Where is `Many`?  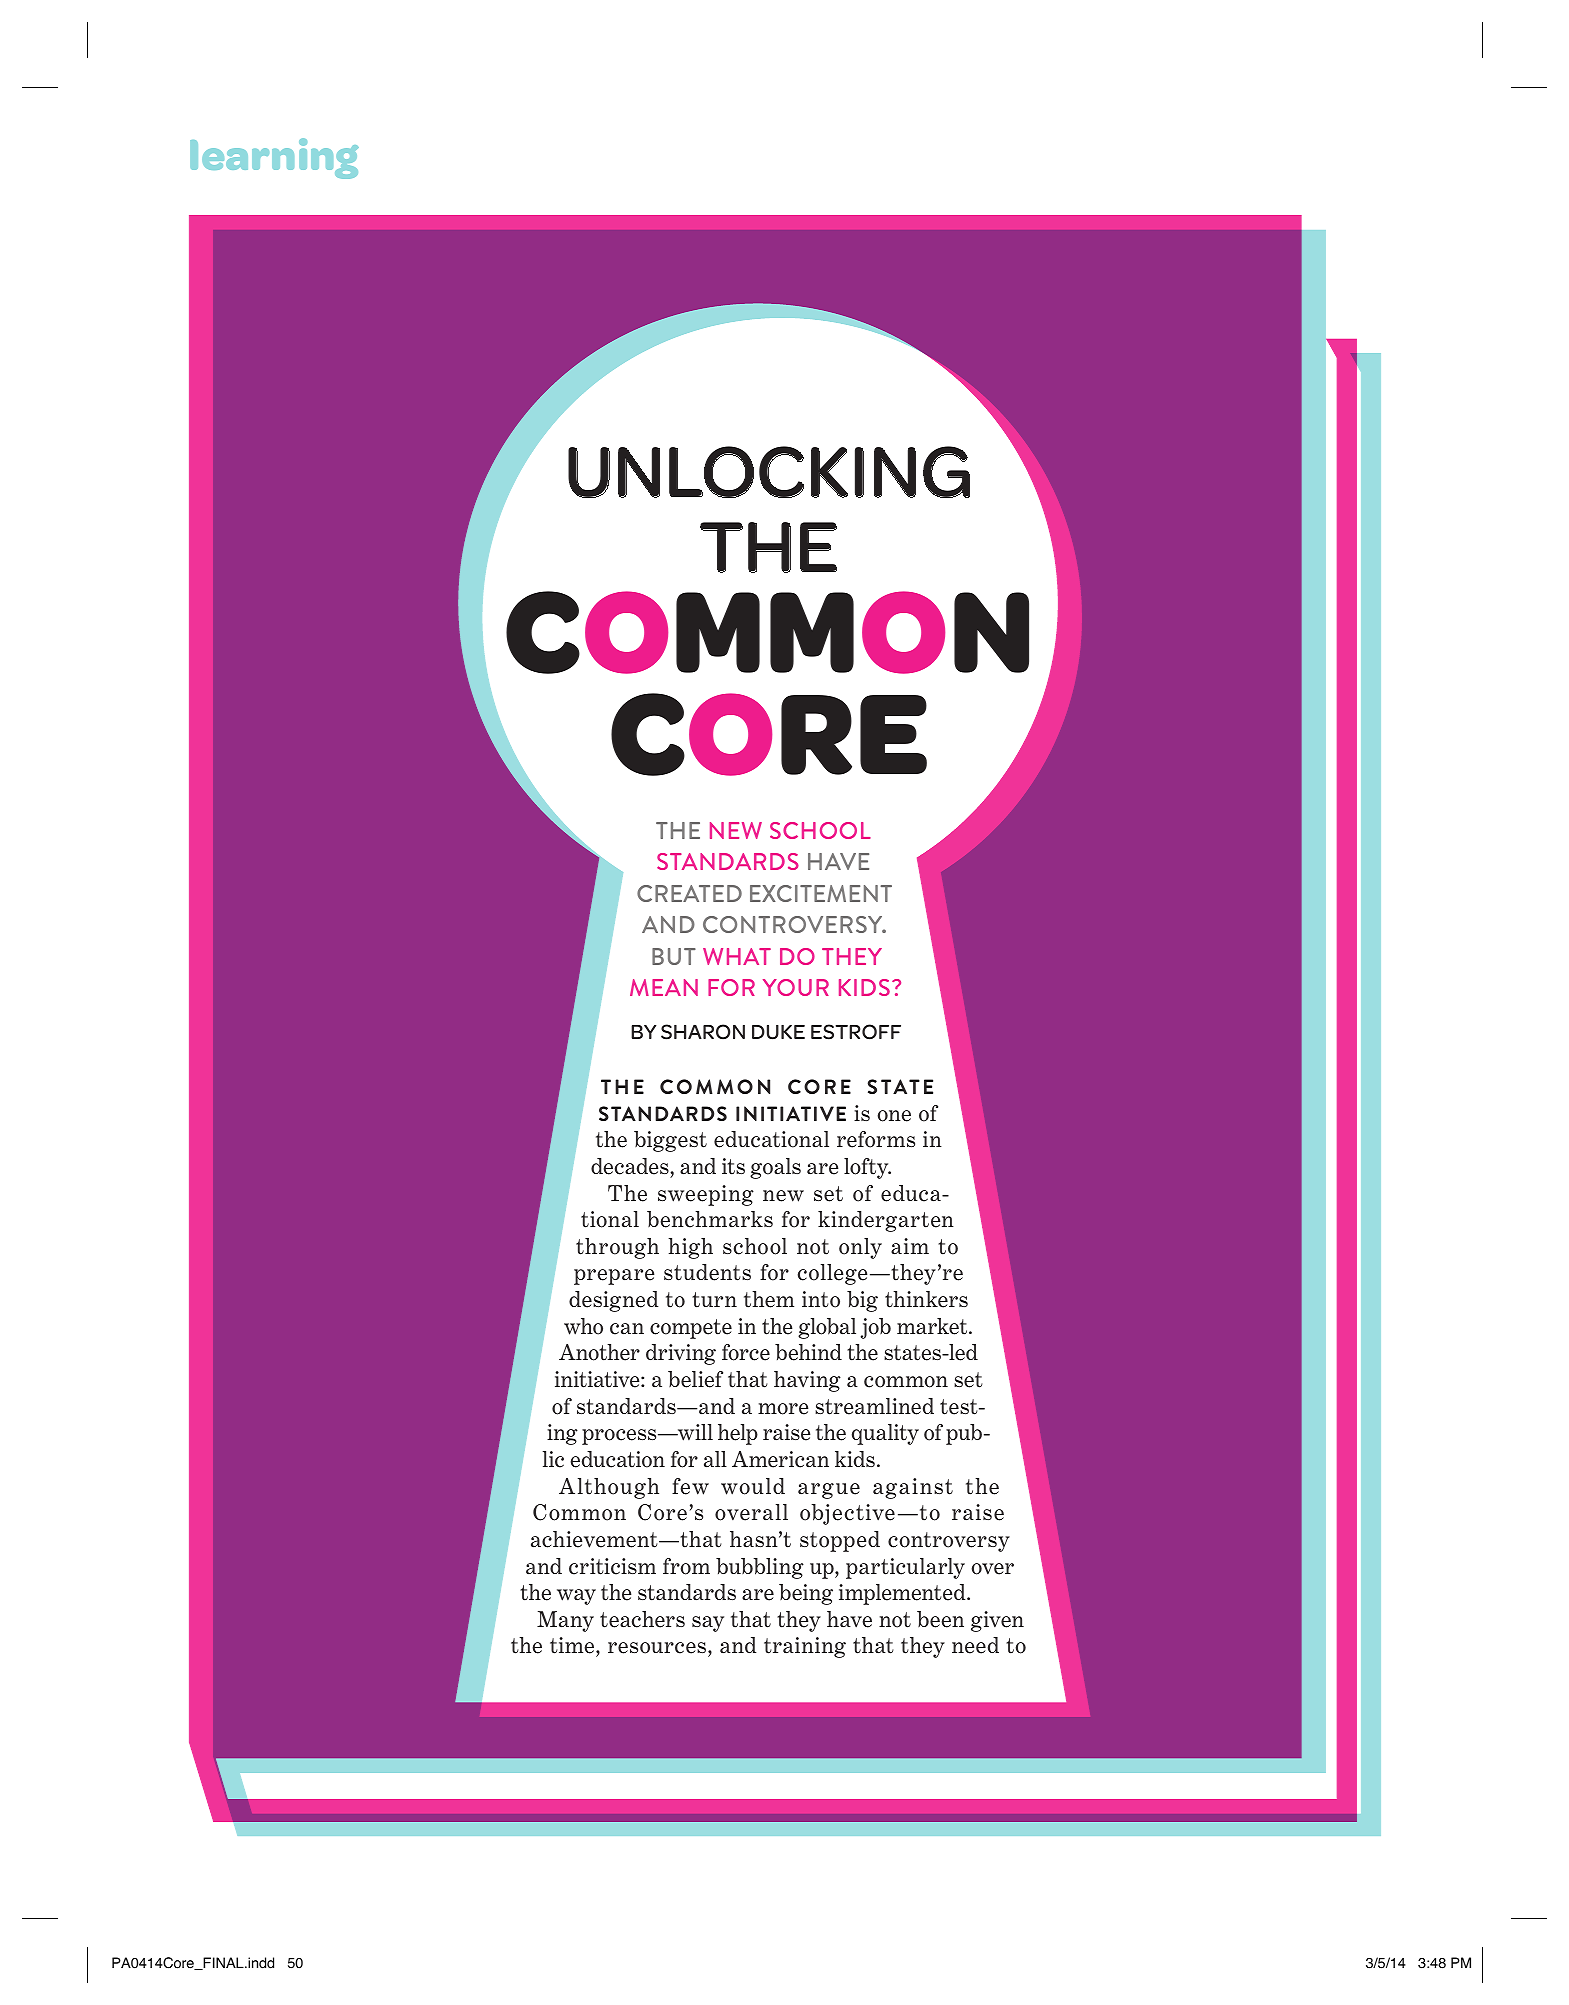 Many is located at coordinates (565, 1621).
